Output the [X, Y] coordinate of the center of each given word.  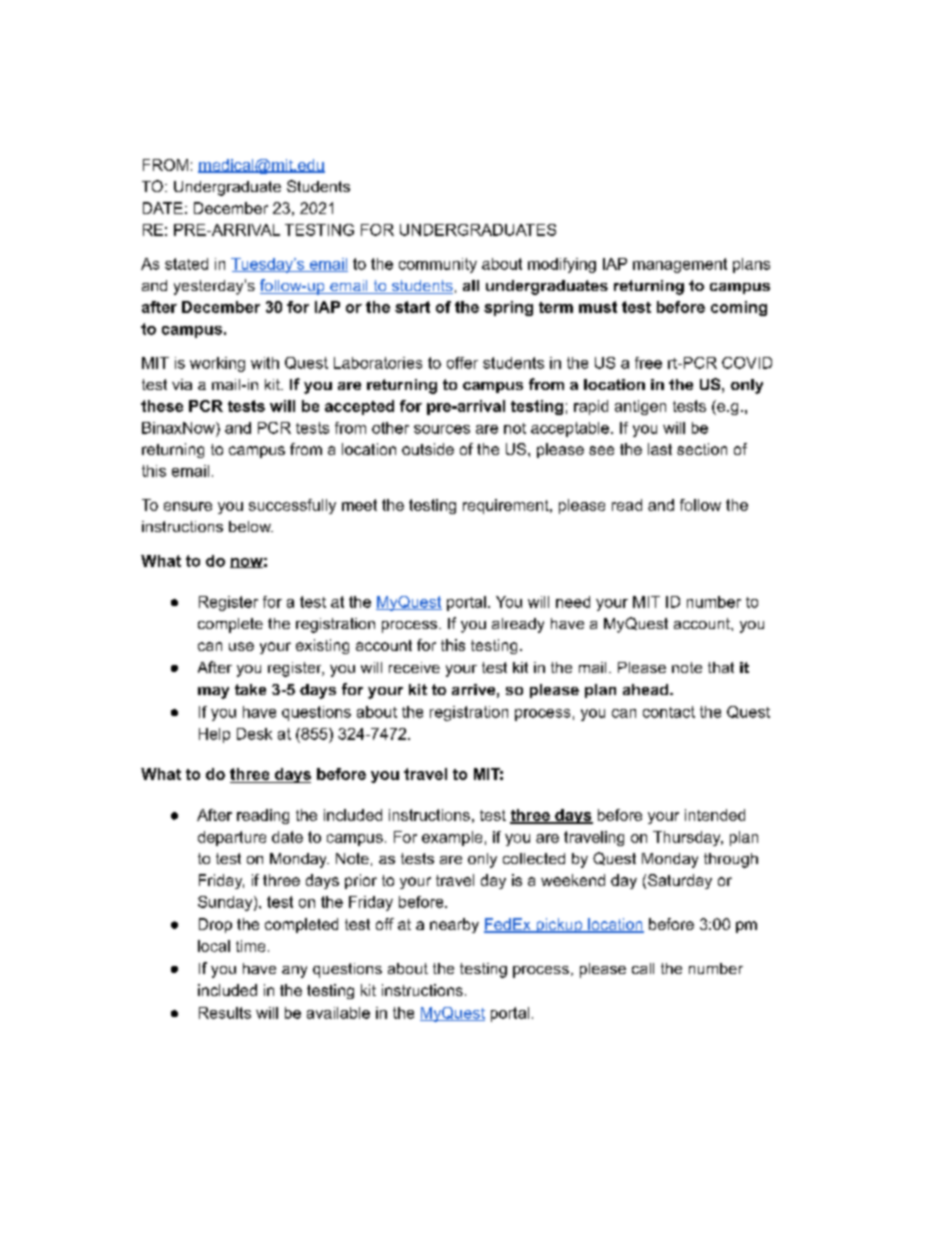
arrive [473, 689]
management [680, 265]
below [251, 526]
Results [225, 1013]
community [438, 265]
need [573, 602]
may [213, 693]
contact [669, 712]
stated [186, 264]
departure [232, 838]
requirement [507, 506]
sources [442, 429]
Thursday [688, 838]
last [660, 449]
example [452, 838]
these [162, 406]
